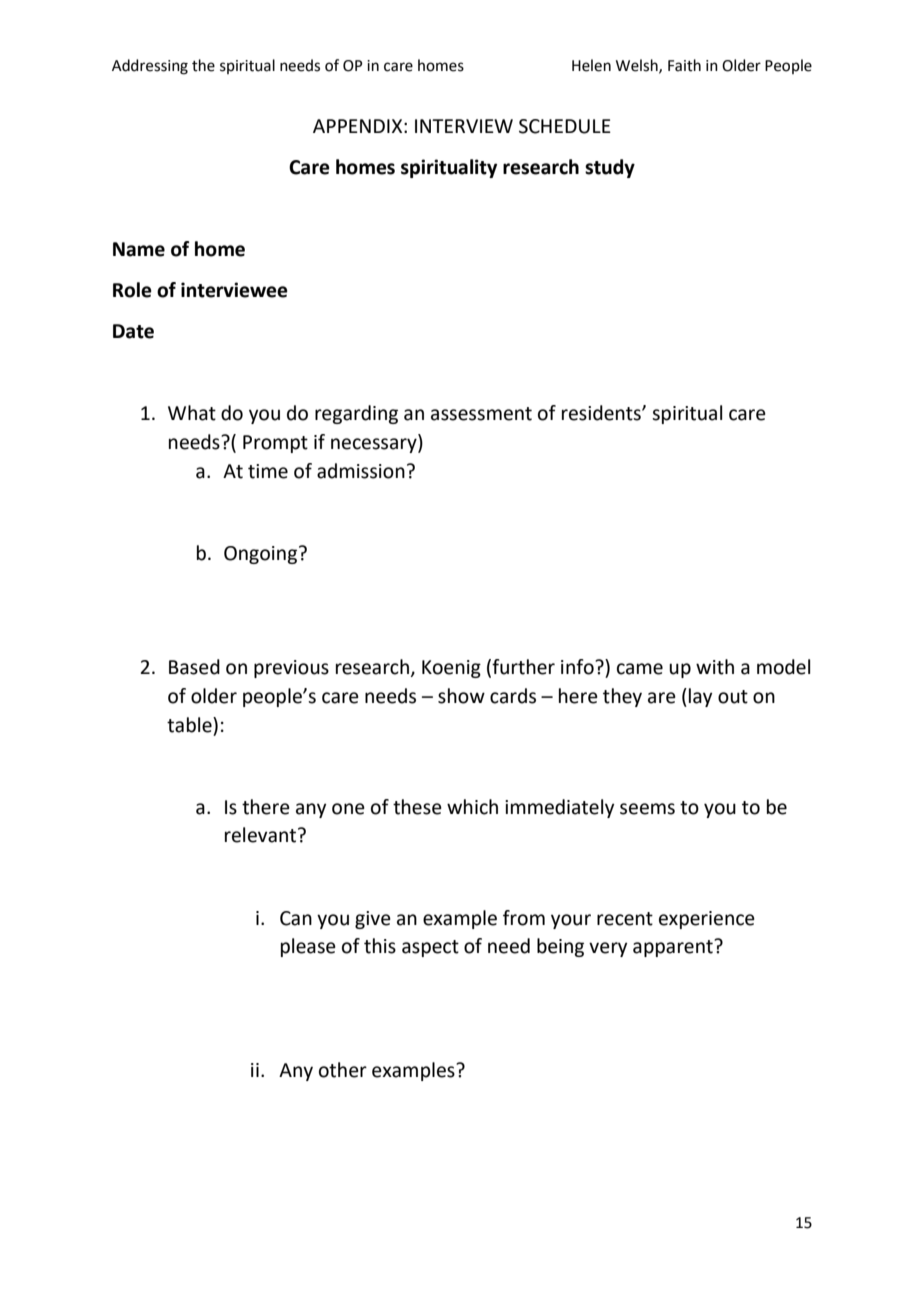  Describe the element at coordinates (565, 126) in the screenshot. I see `SCHEDULE` at that location.
